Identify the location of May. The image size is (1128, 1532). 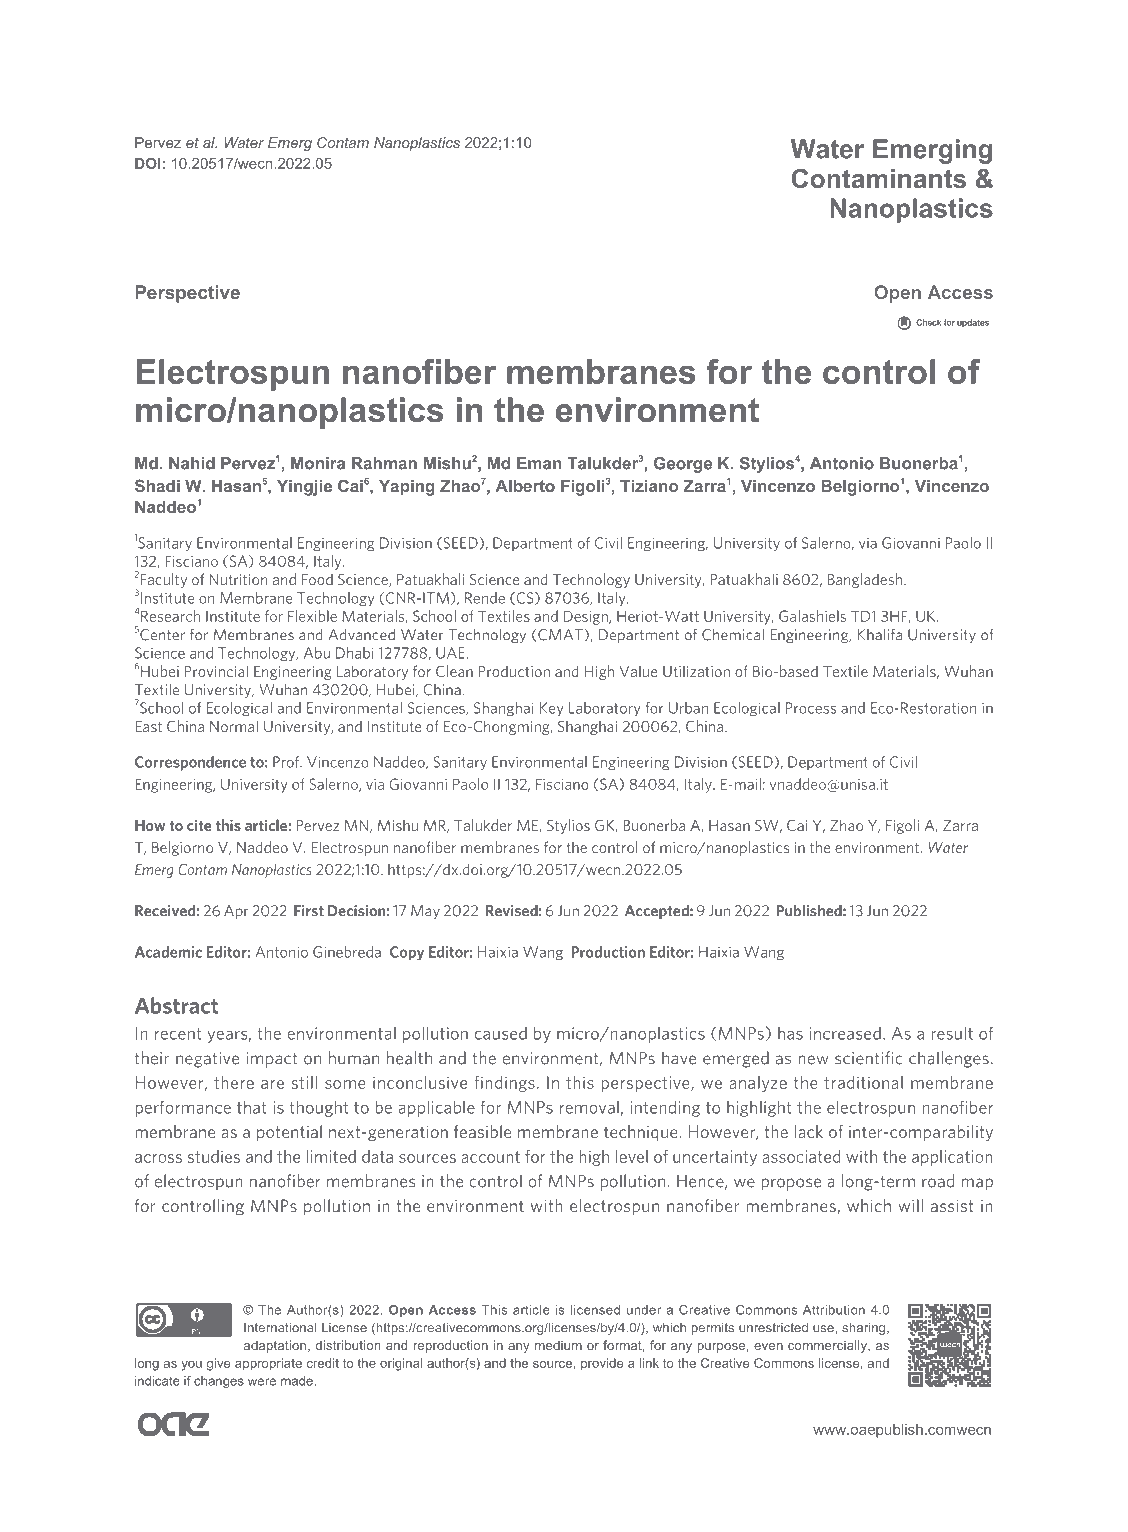
(425, 912).
